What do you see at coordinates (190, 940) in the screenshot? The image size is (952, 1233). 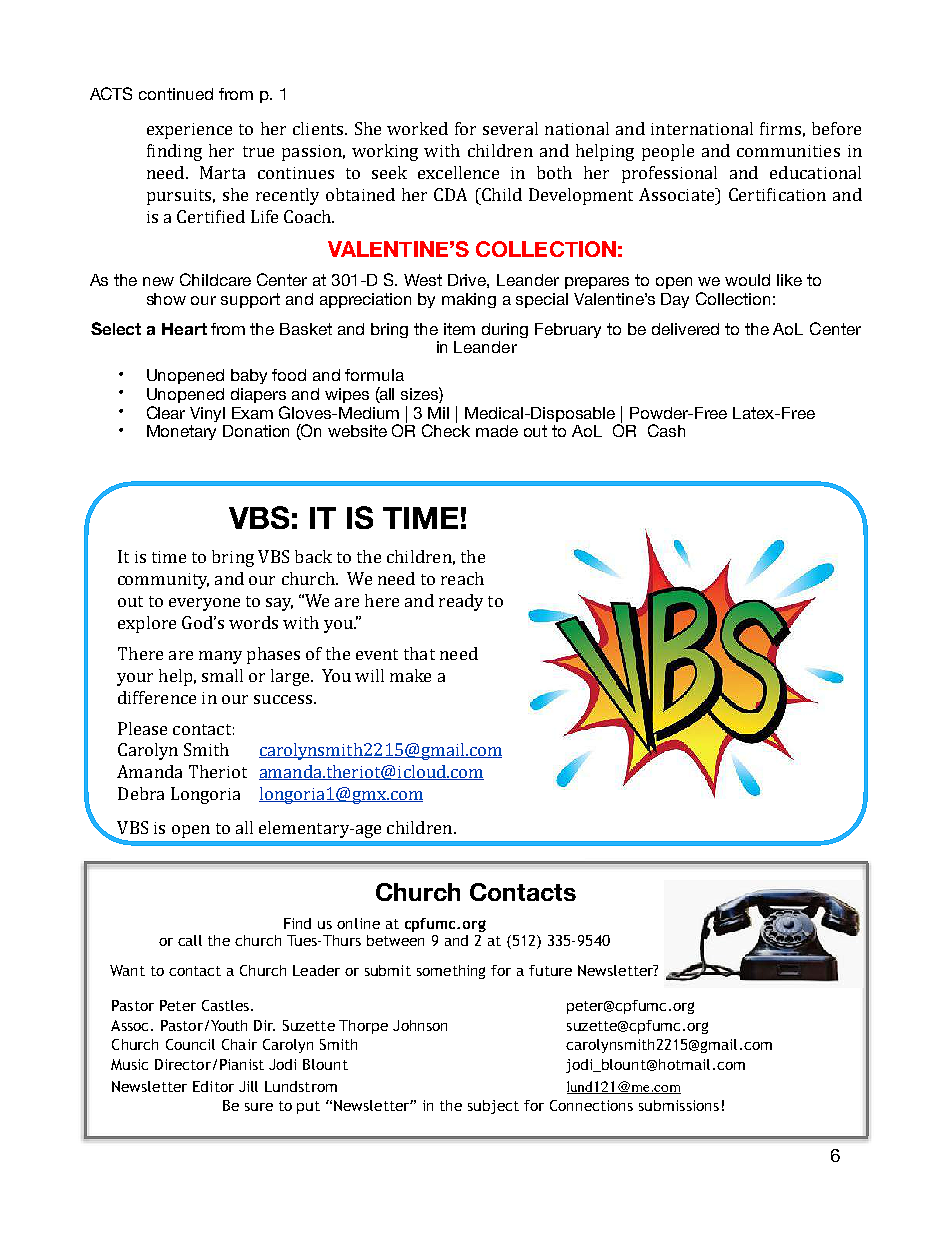 I see `call` at bounding box center [190, 940].
